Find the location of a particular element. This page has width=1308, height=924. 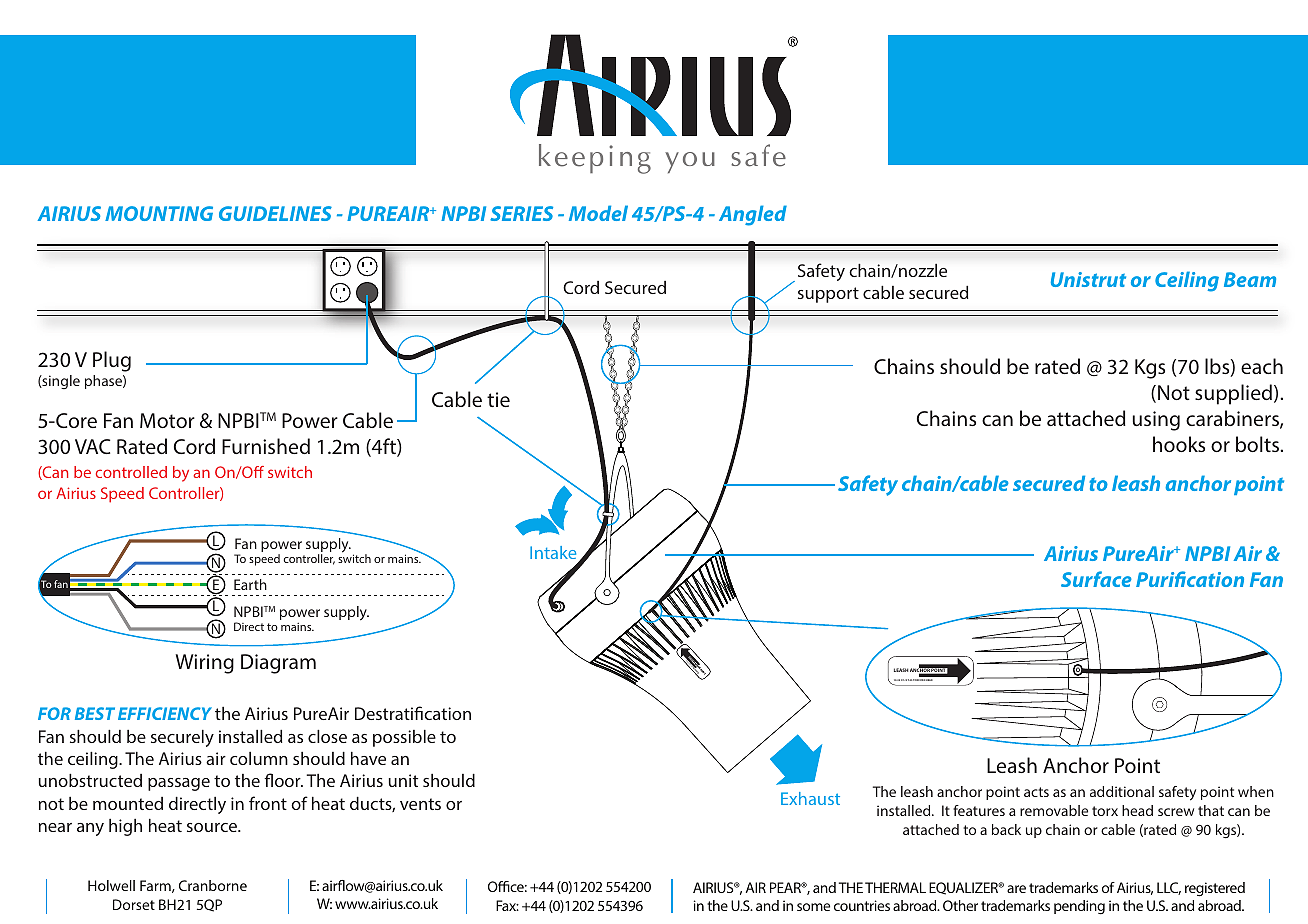

PEAR is located at coordinates (786, 887).
